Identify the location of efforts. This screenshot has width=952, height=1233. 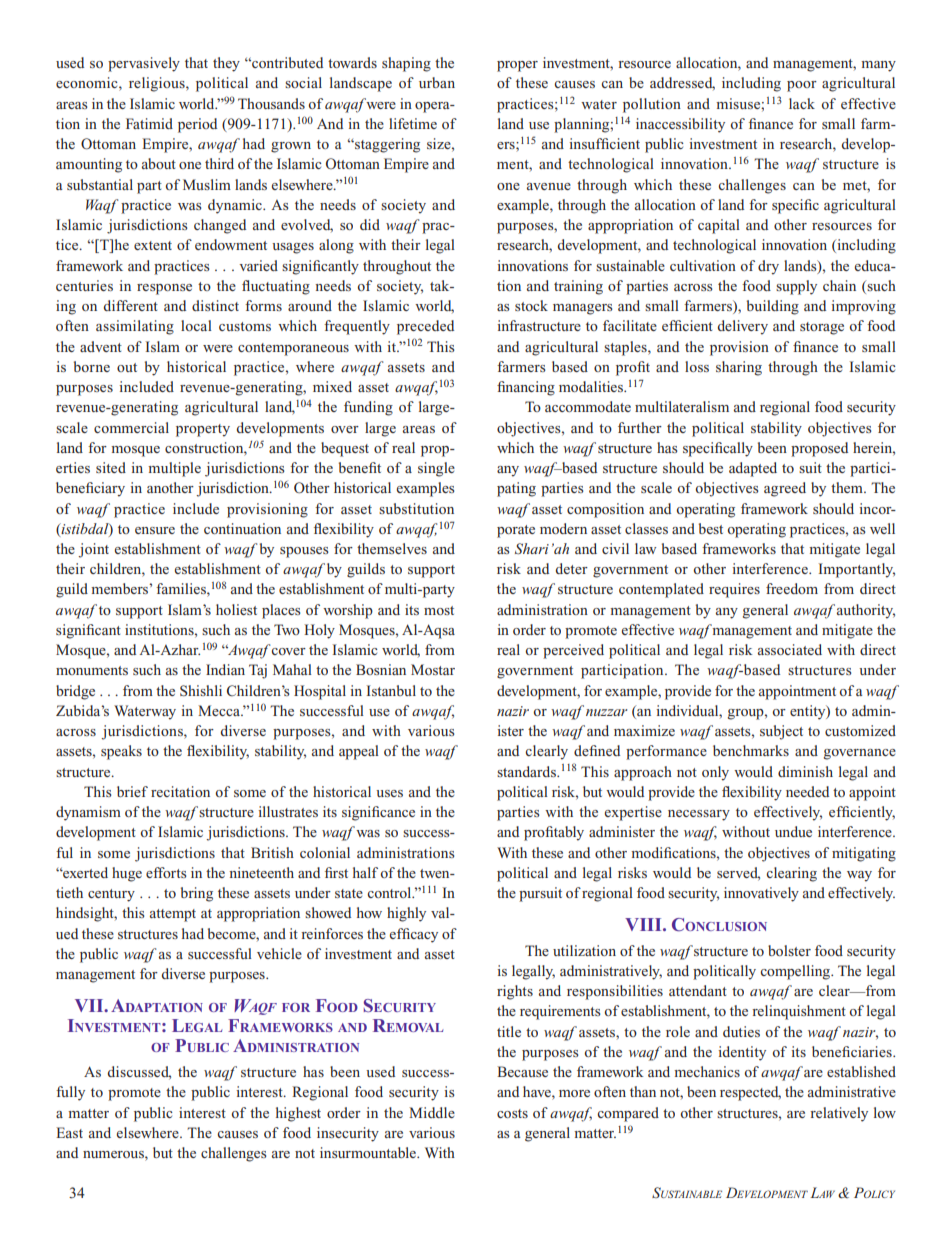
(166, 872).
